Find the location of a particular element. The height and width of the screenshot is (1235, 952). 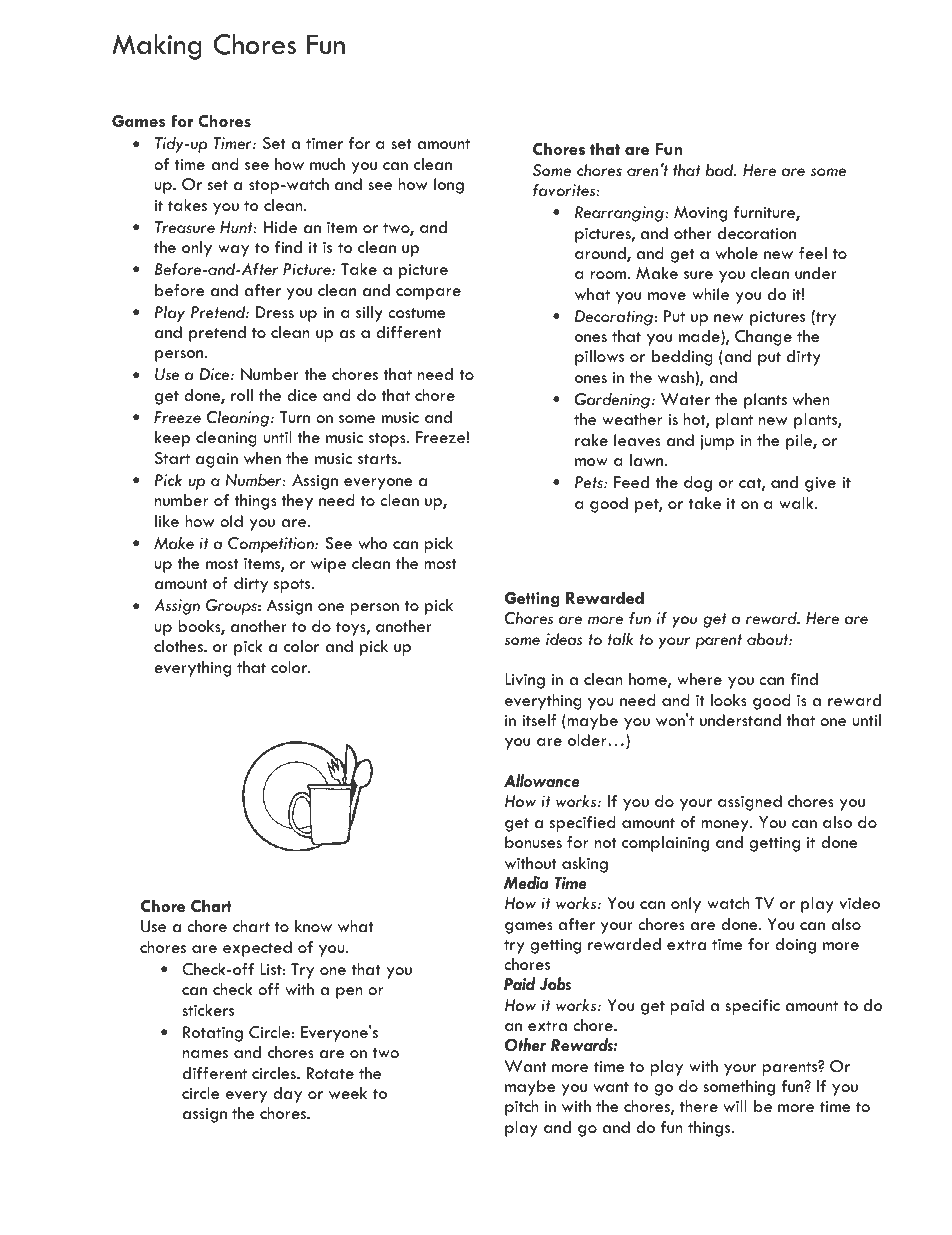

bonuses is located at coordinates (533, 842).
